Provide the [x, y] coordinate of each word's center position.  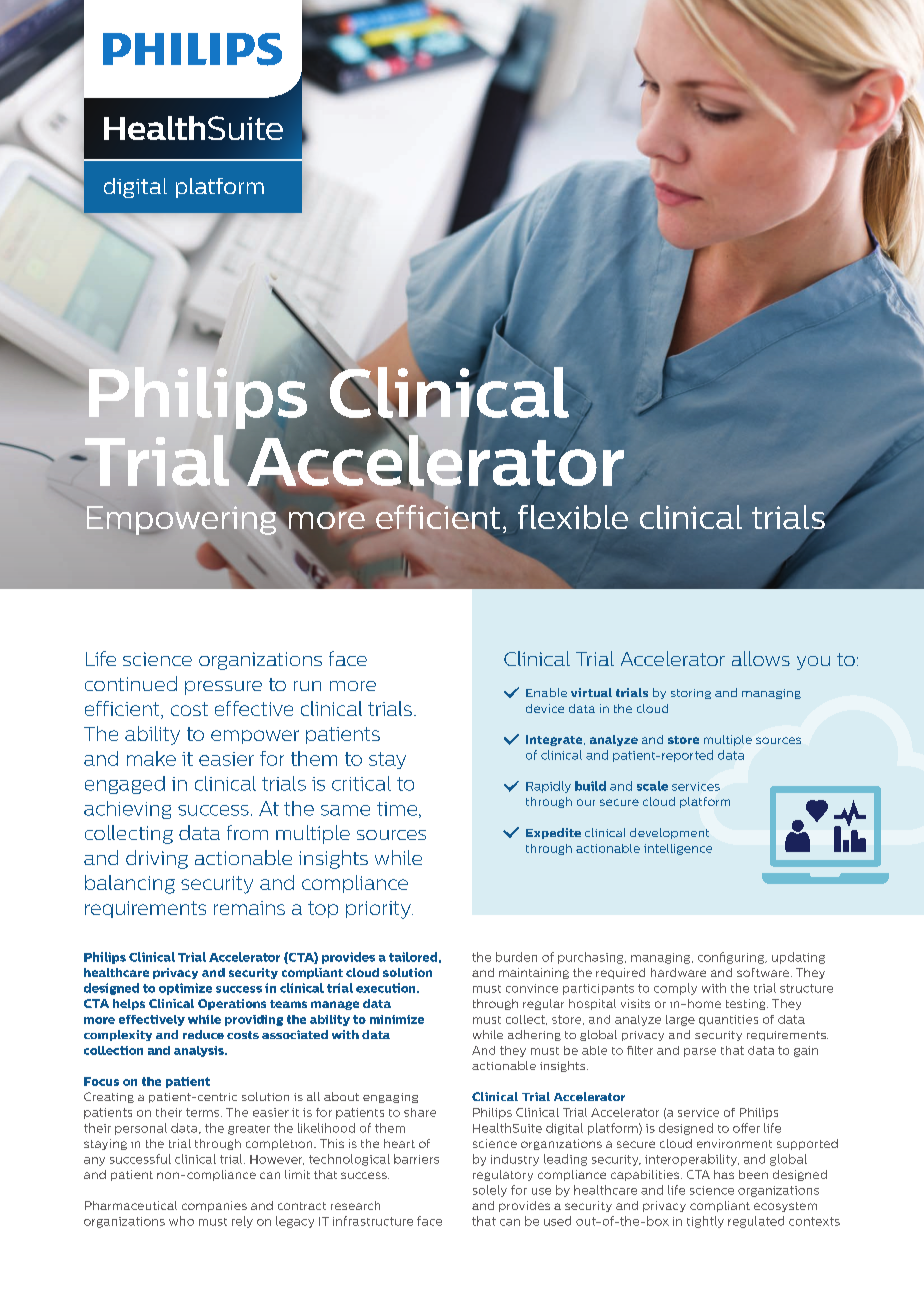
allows [761, 658]
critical [361, 783]
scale [652, 786]
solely [490, 1191]
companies [214, 1206]
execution [387, 988]
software [764, 972]
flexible [573, 517]
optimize [185, 989]
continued [131, 683]
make [151, 758]
